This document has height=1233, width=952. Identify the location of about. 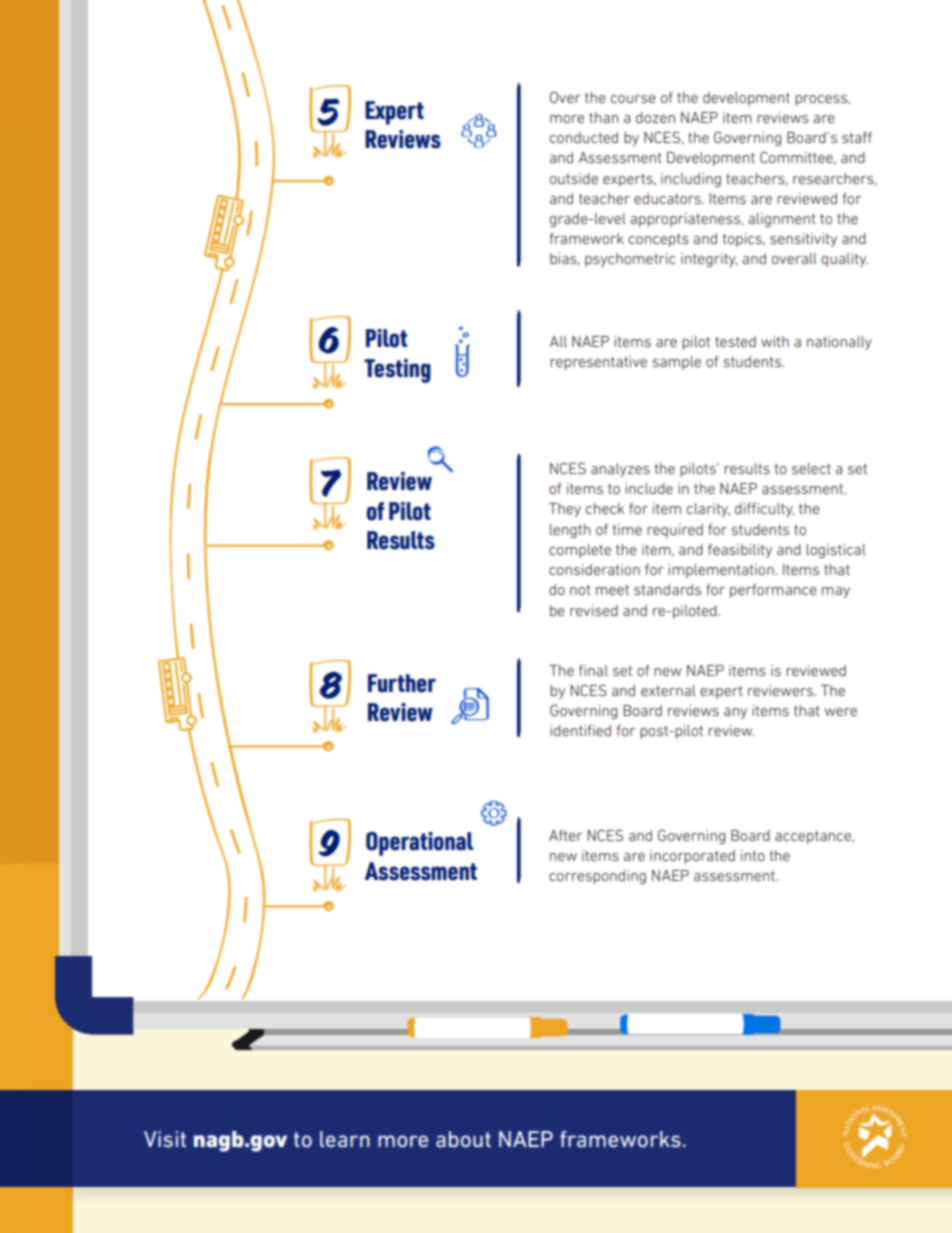
(463, 1139).
